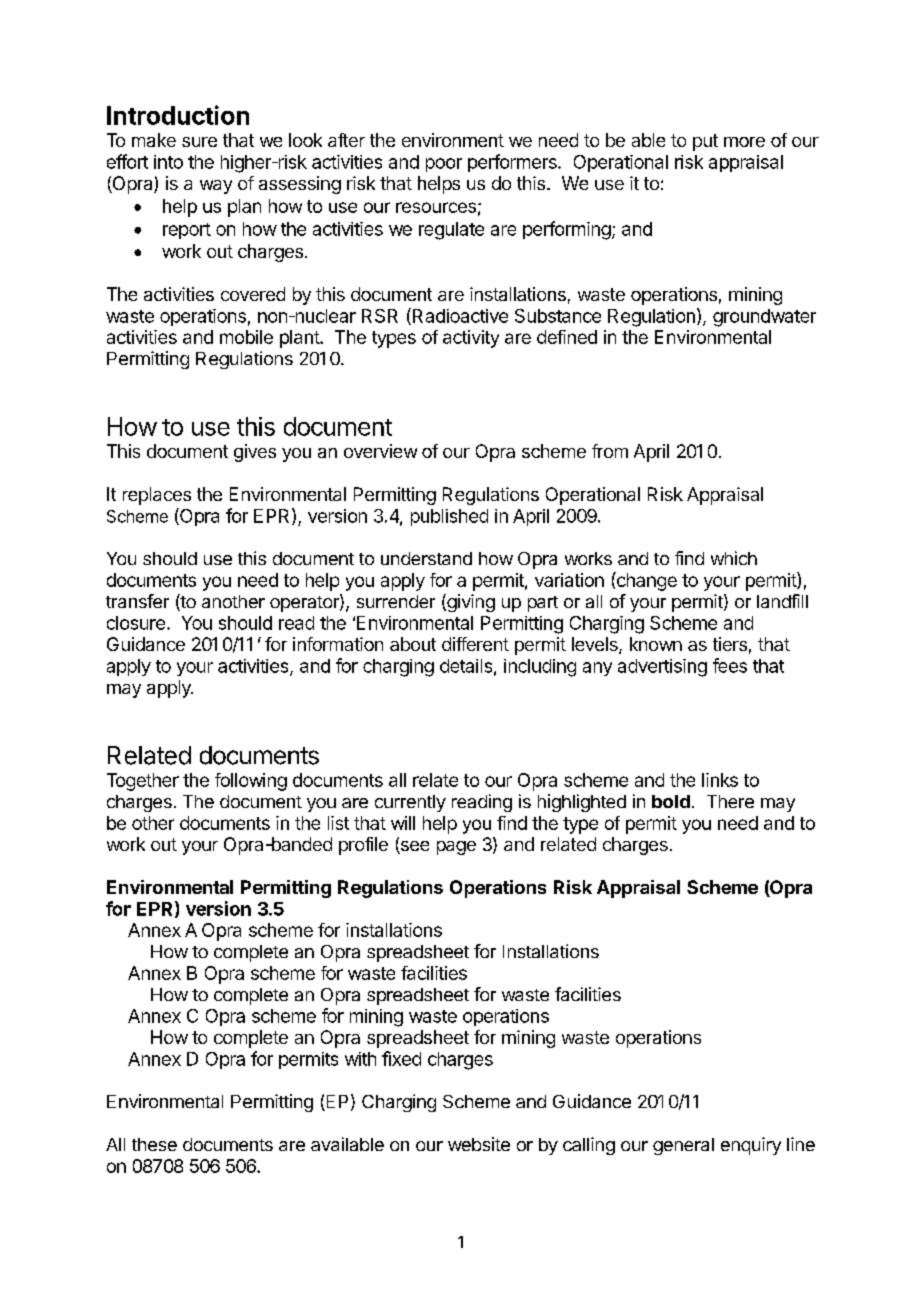 Image resolution: width=924 pixels, height=1308 pixels. I want to click on enquiry, so click(751, 1146).
